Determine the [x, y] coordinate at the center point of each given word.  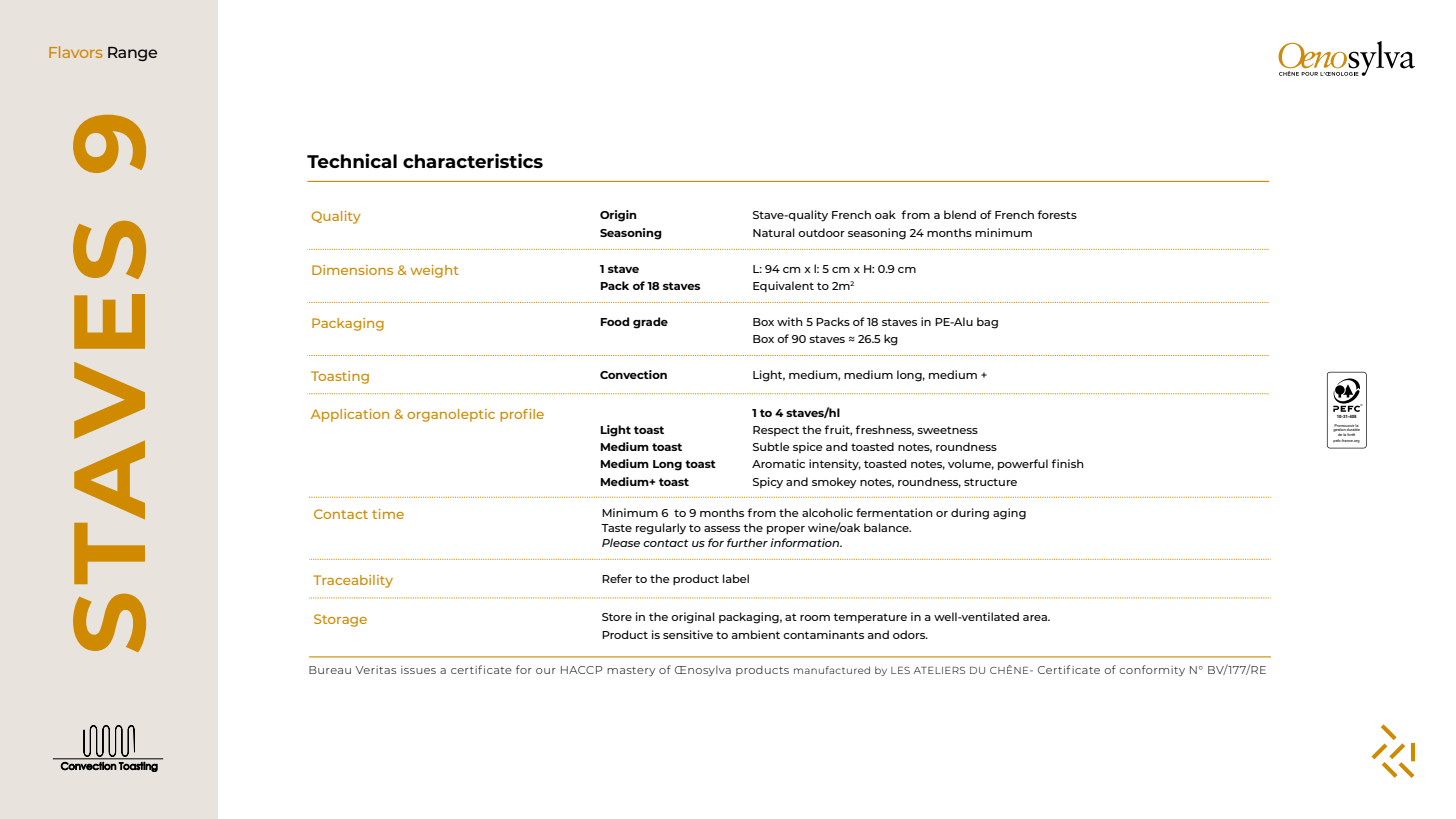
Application [350, 415]
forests [1057, 214]
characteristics [473, 160]
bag [987, 323]
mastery [631, 671]
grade [650, 323]
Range [132, 54]
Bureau [330, 670]
